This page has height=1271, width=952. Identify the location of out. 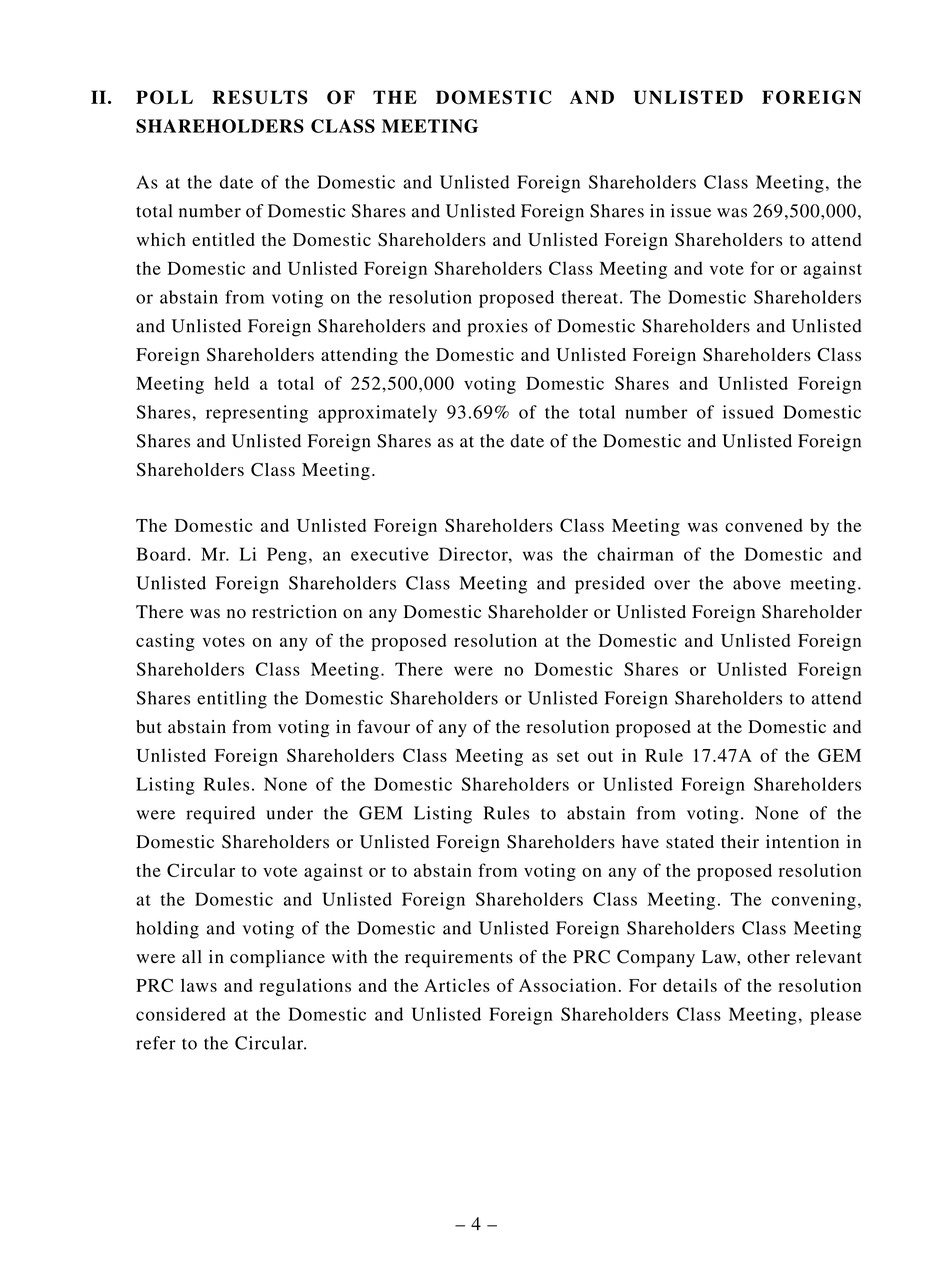
(600, 756).
